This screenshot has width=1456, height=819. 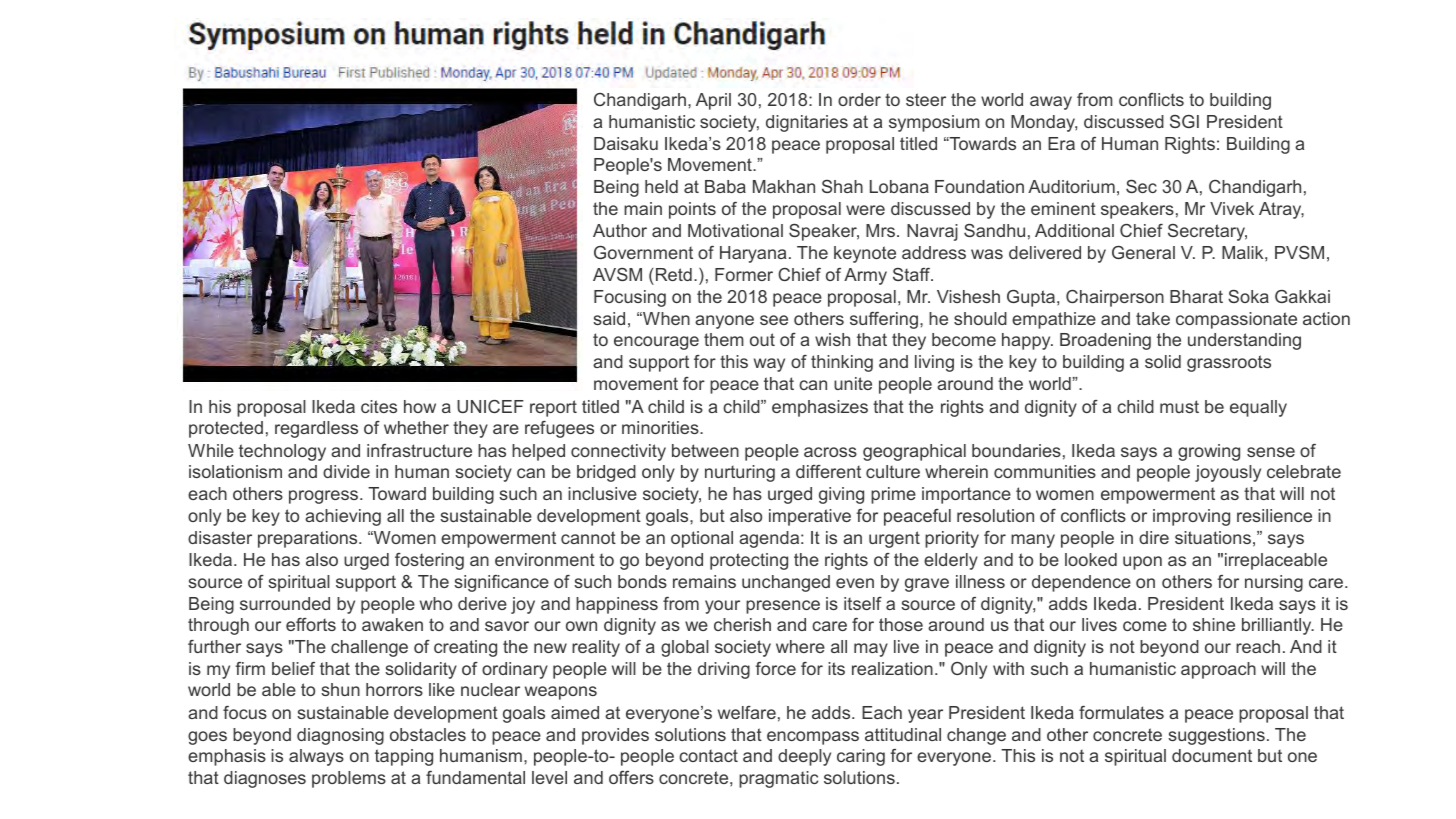 What do you see at coordinates (1212, 755) in the screenshot?
I see `document` at bounding box center [1212, 755].
